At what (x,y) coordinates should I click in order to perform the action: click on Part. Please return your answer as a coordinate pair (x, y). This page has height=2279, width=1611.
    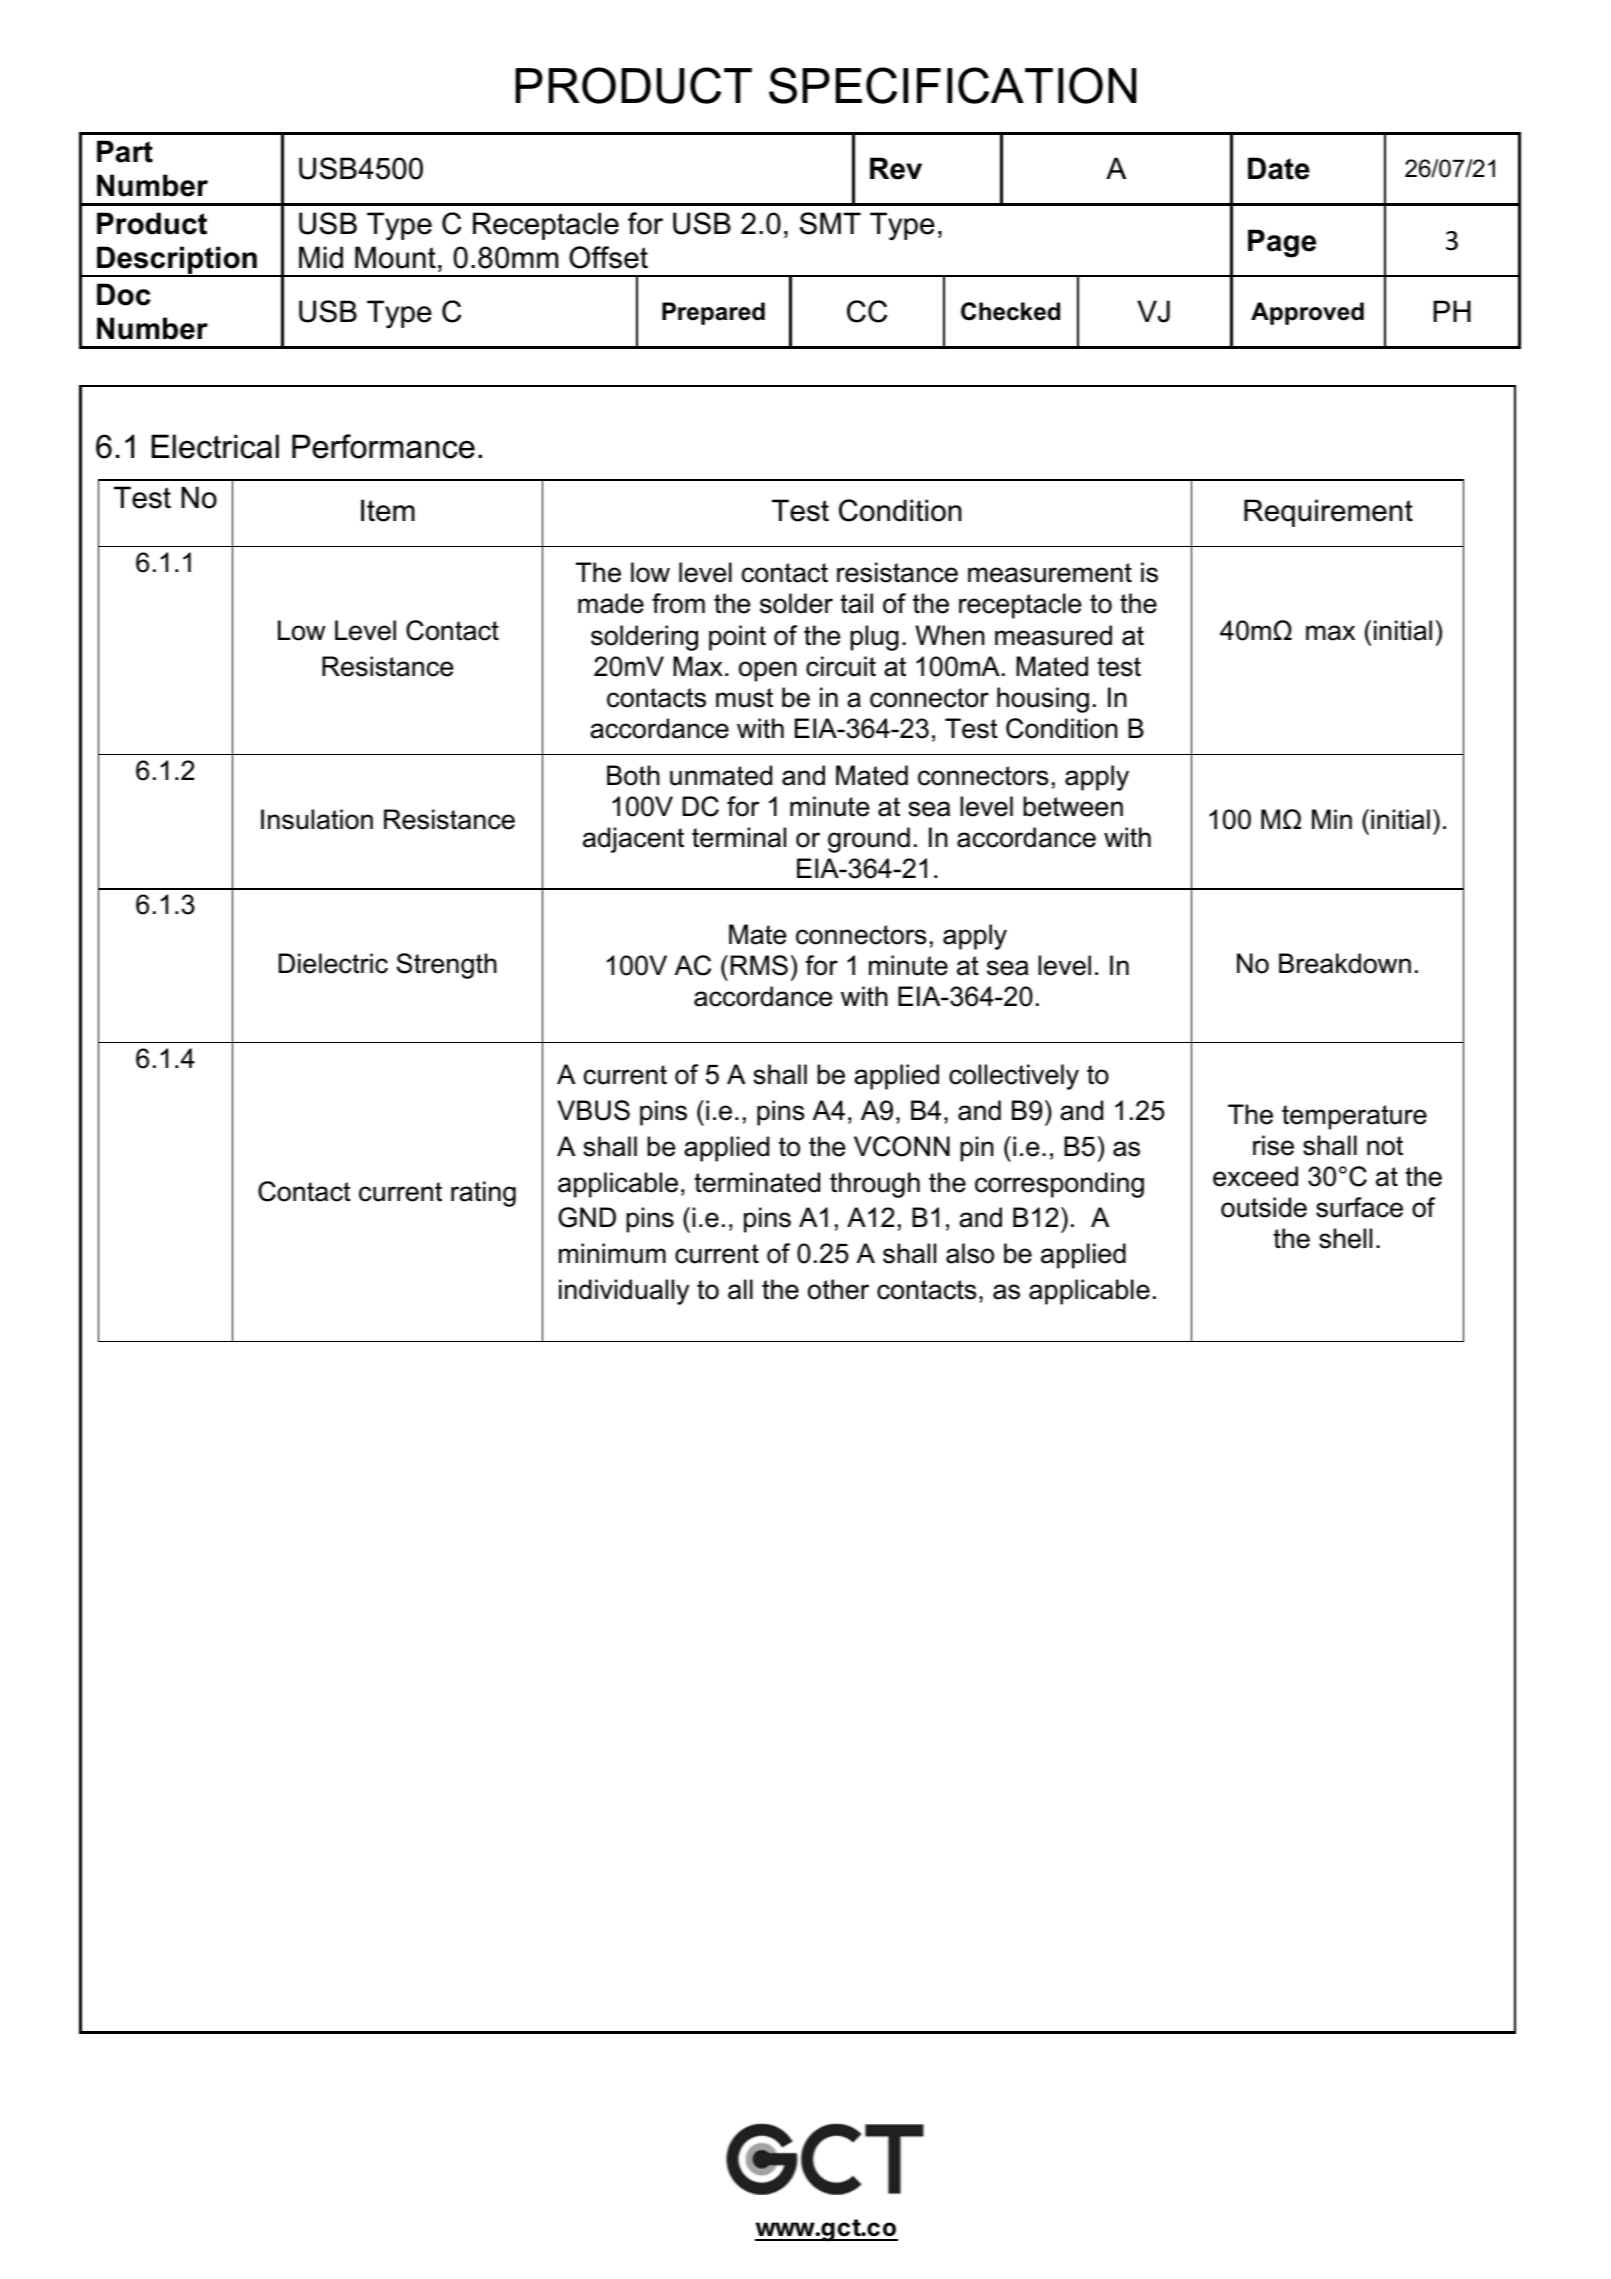
    Looking at the image, I should click on (125, 151).
